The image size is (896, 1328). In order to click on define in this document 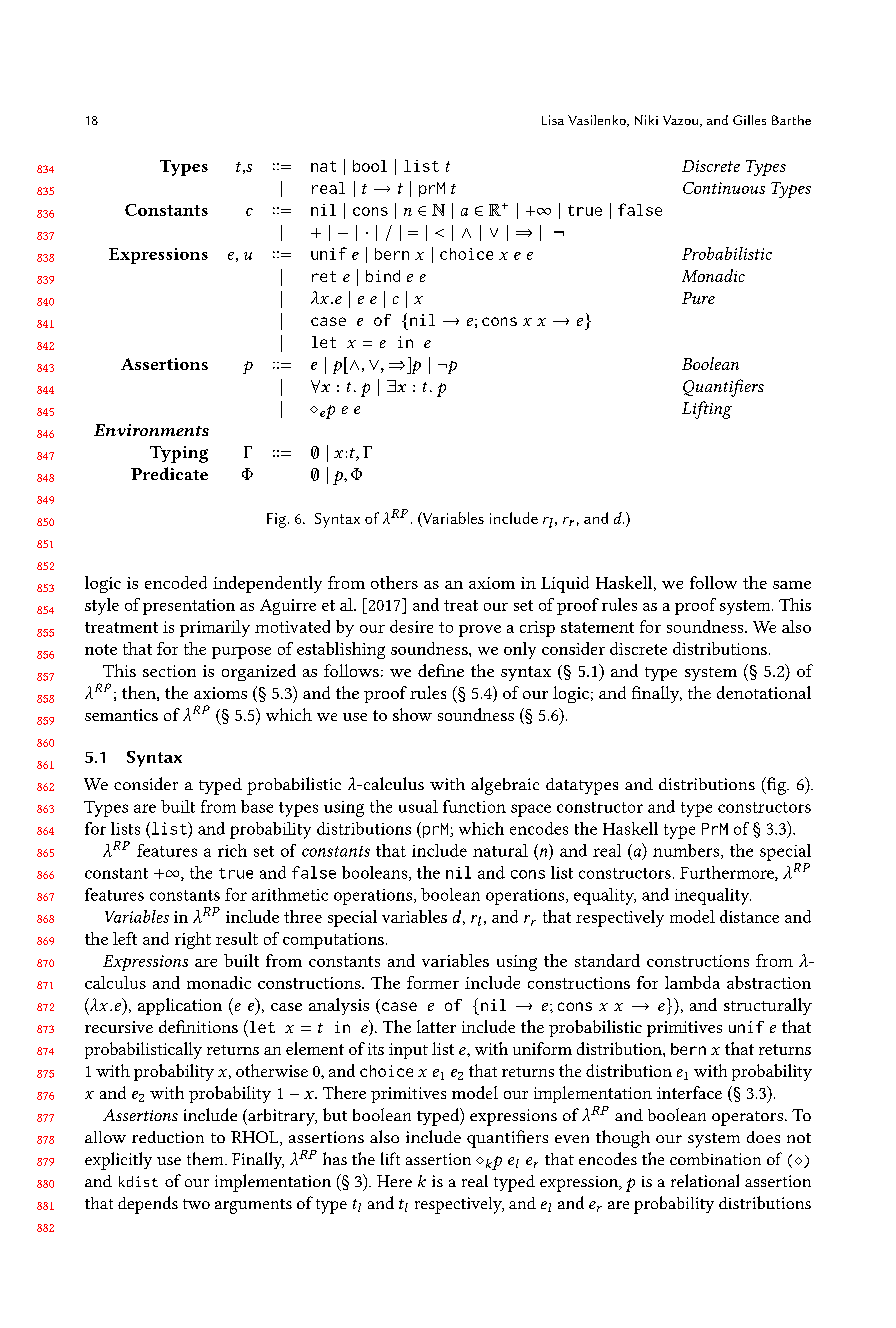, I will do `click(441, 670)`.
